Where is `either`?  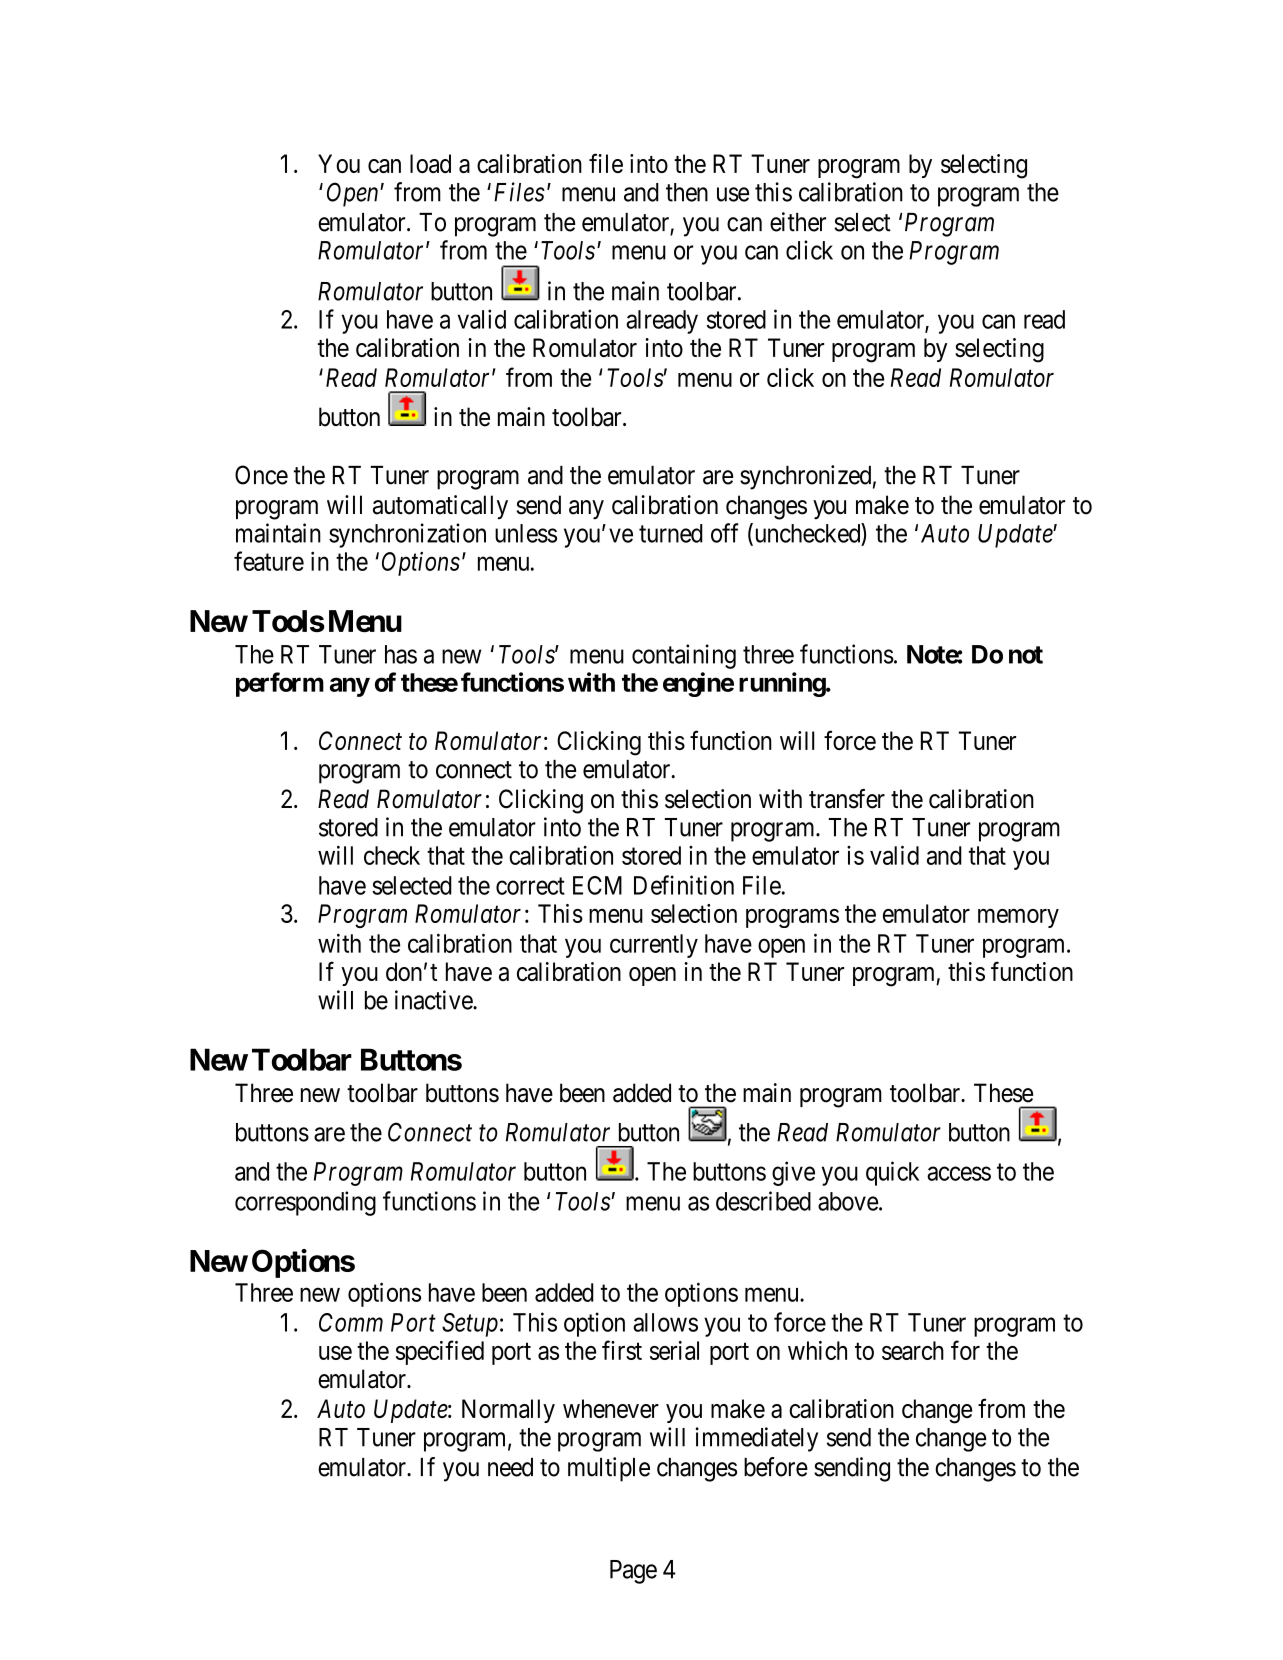
either is located at coordinates (798, 222).
